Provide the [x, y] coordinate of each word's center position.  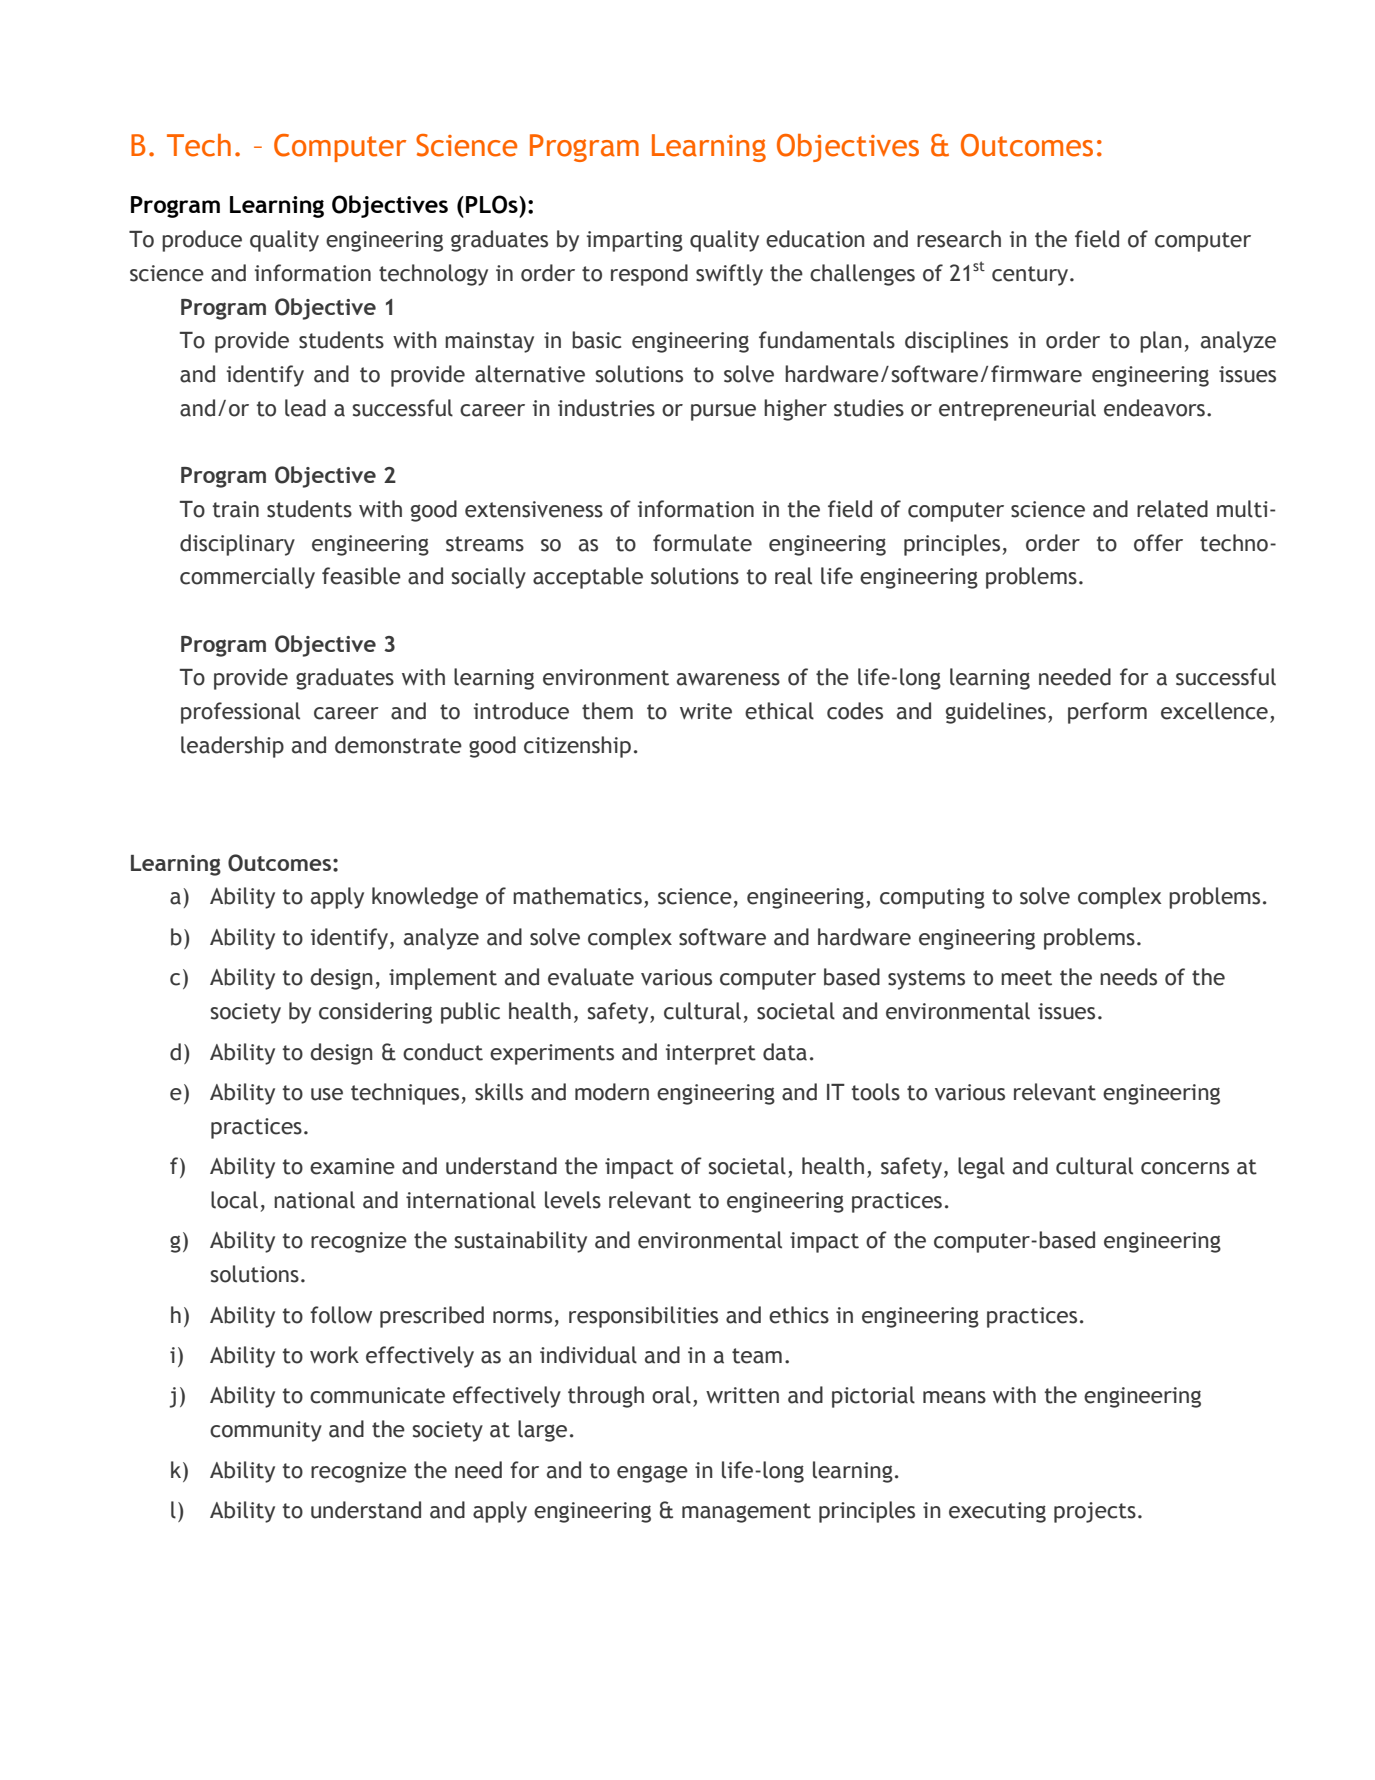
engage [652, 1474]
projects [1095, 1512]
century [1031, 276]
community [266, 1431]
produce [202, 241]
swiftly [729, 275]
